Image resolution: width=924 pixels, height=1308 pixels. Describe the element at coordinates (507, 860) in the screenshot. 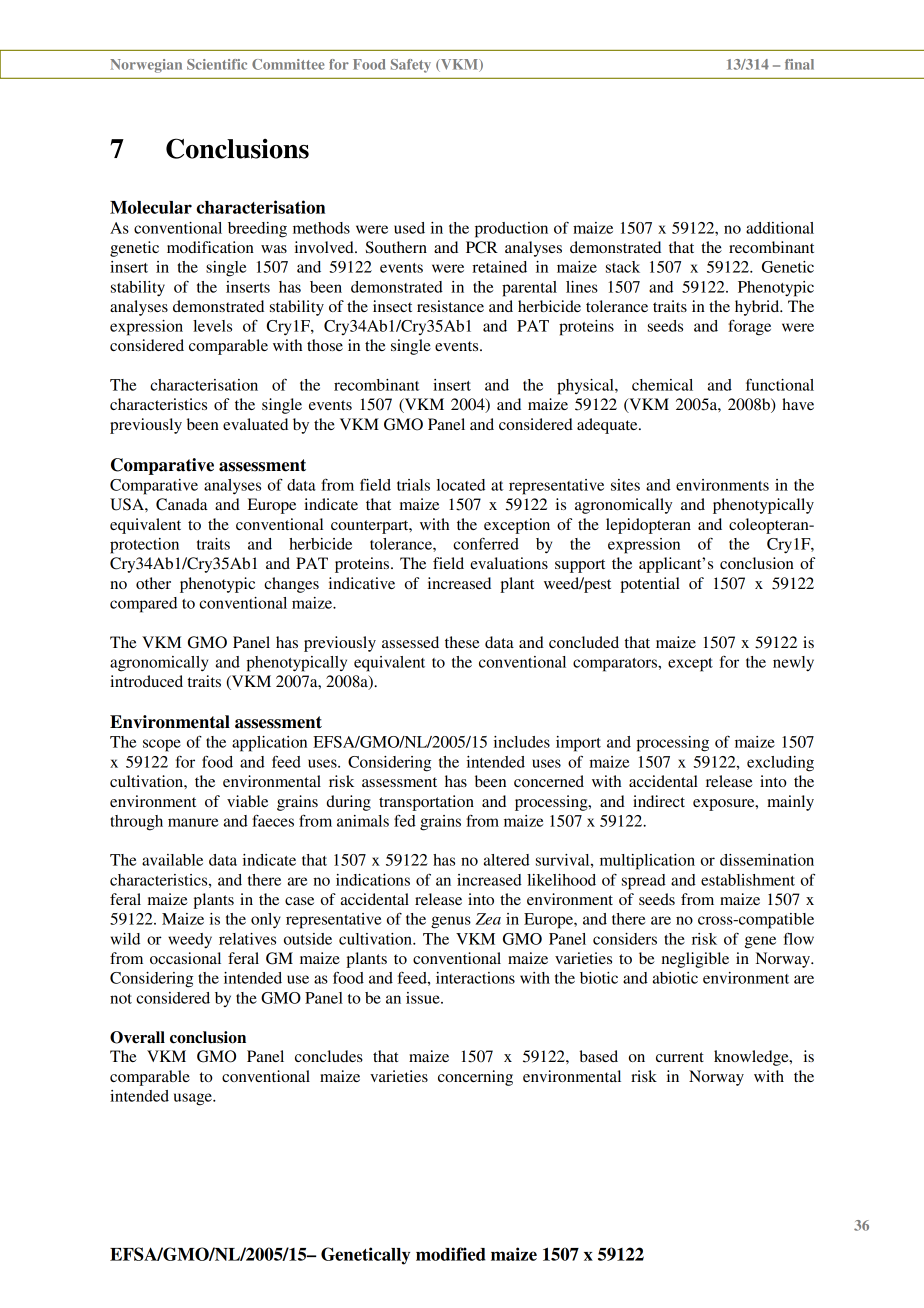

I see `altered` at that location.
